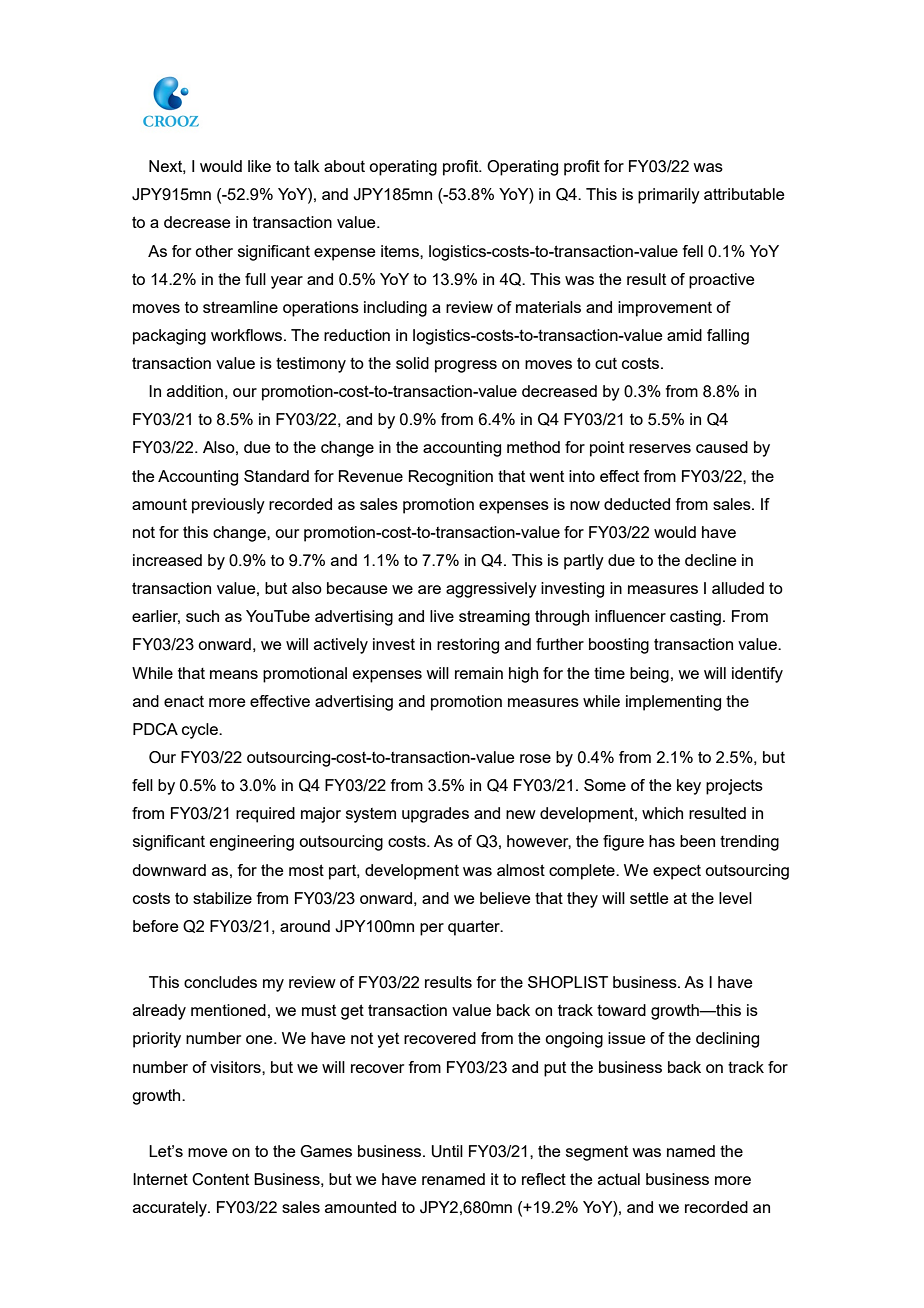  Describe the element at coordinates (220, 1179) in the screenshot. I see `Content` at that location.
